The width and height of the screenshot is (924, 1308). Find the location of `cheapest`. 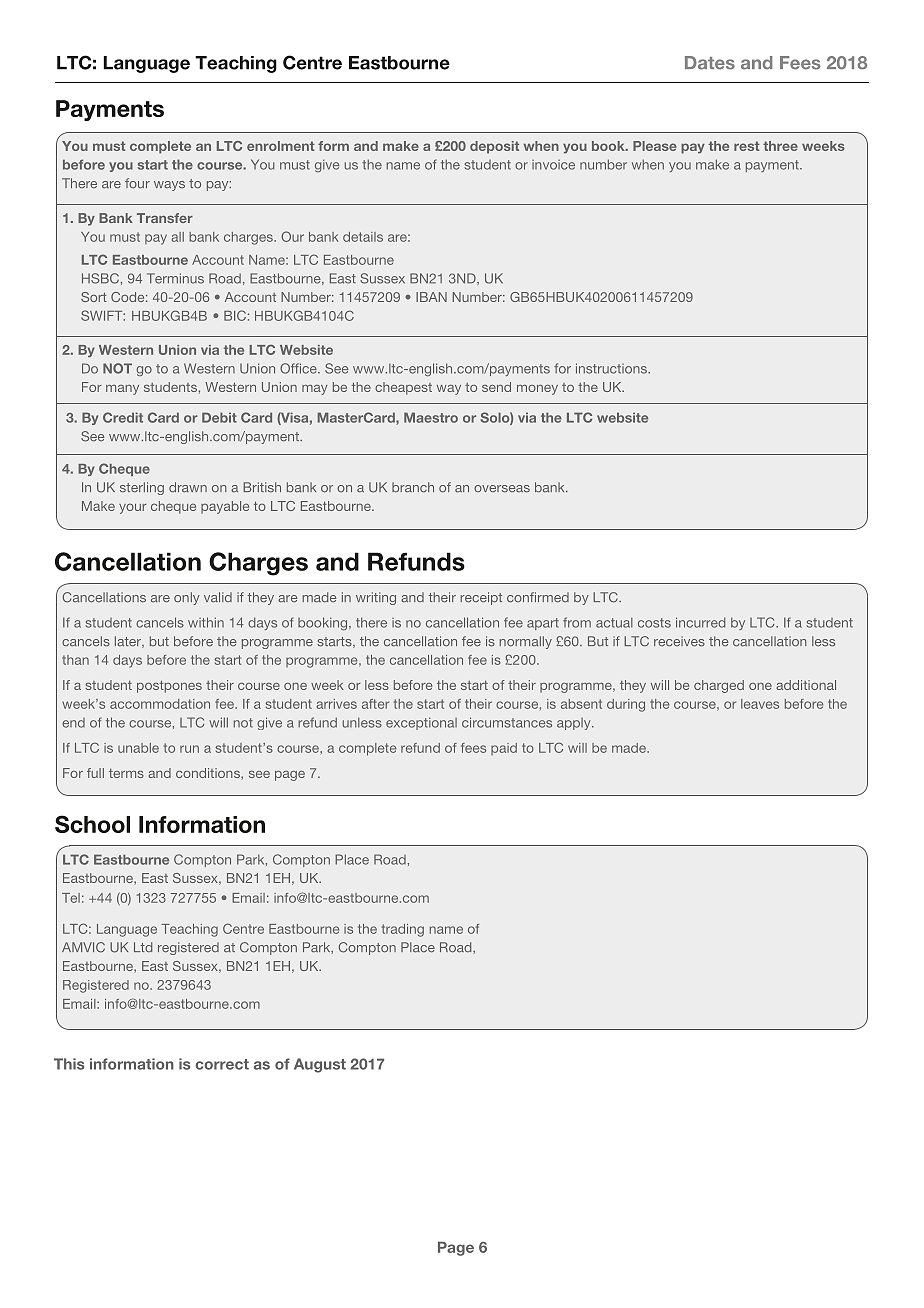

cheapest is located at coordinates (403, 388).
